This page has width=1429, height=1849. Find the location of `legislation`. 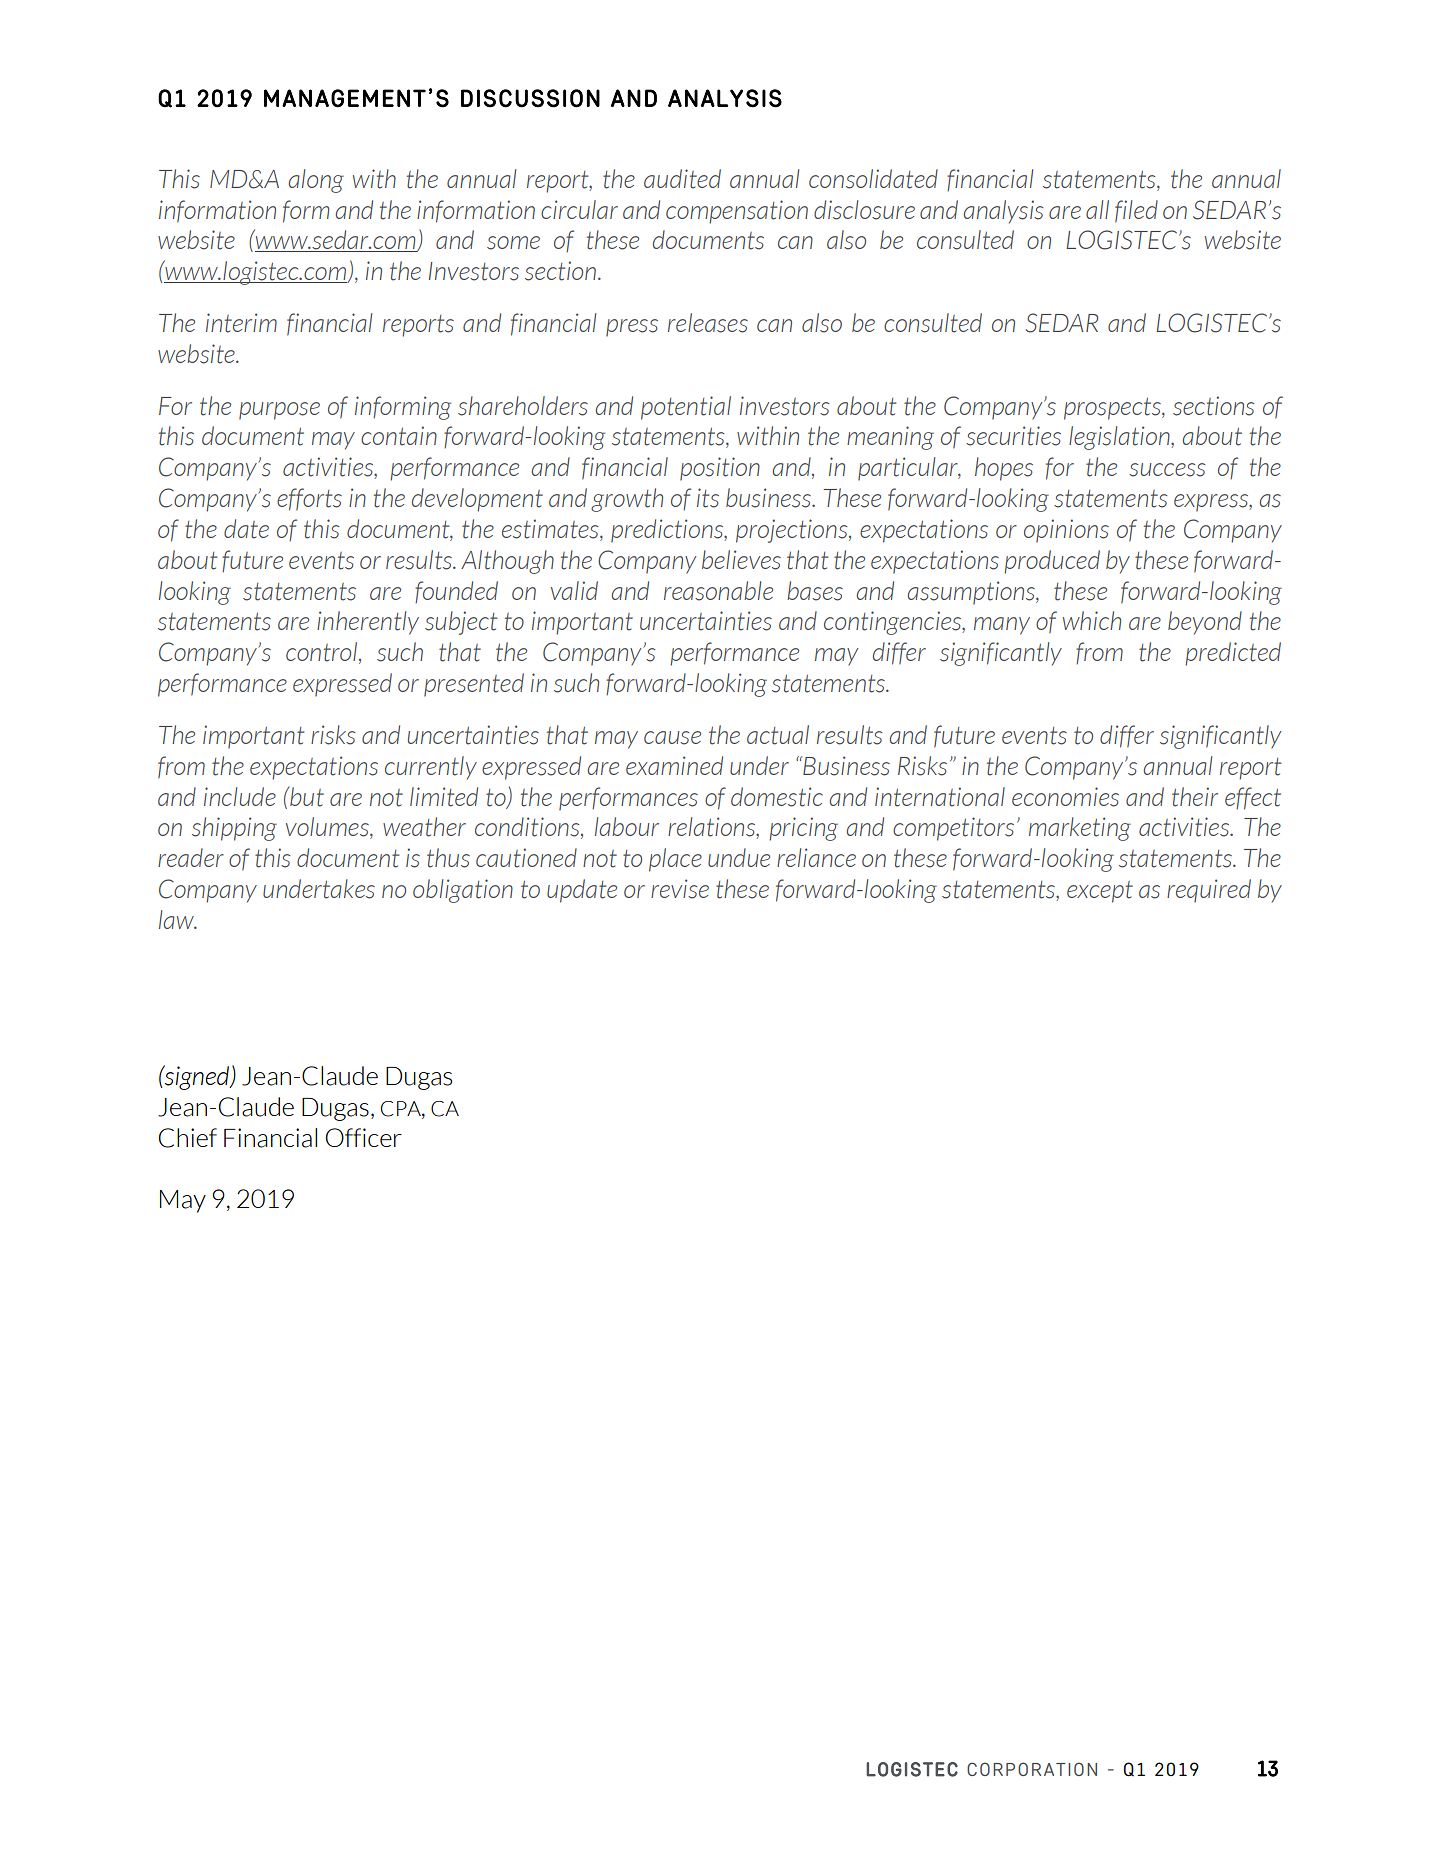

legislation is located at coordinates (1120, 438).
